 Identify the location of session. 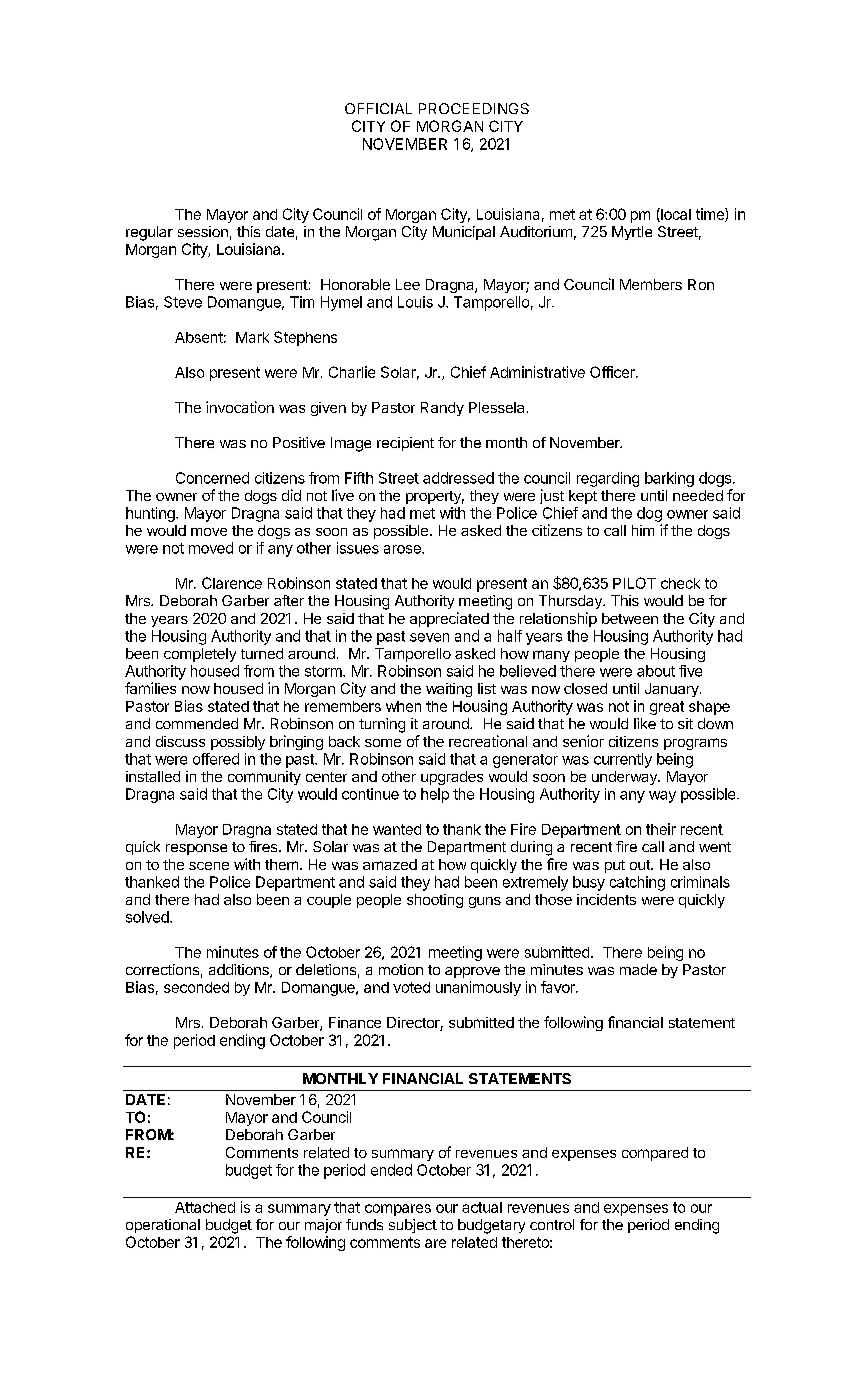
(203, 231).
